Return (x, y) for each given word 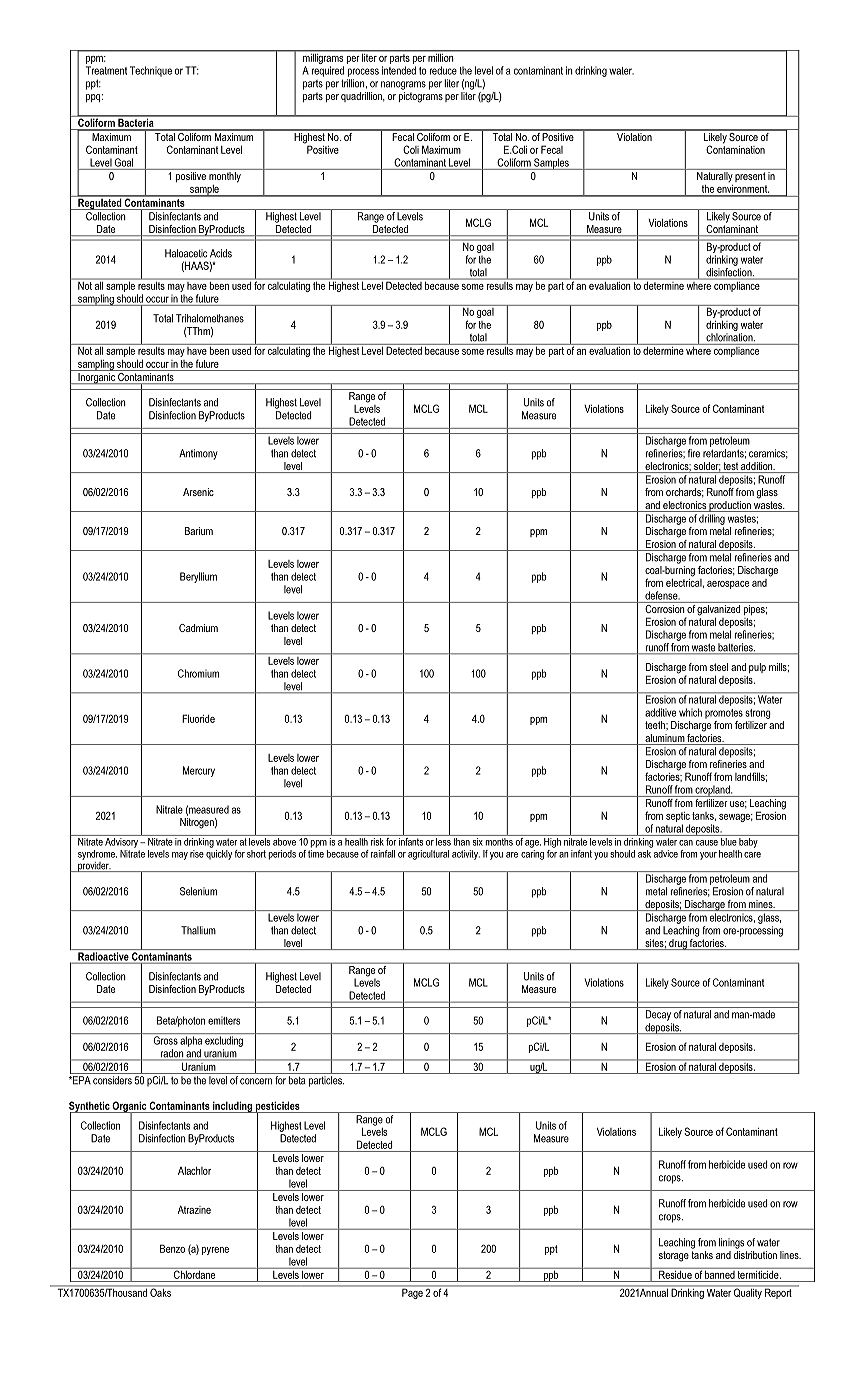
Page (412, 1292)
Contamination (735, 148)
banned (720, 1273)
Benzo (172, 1248)
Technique (151, 71)
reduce (443, 70)
